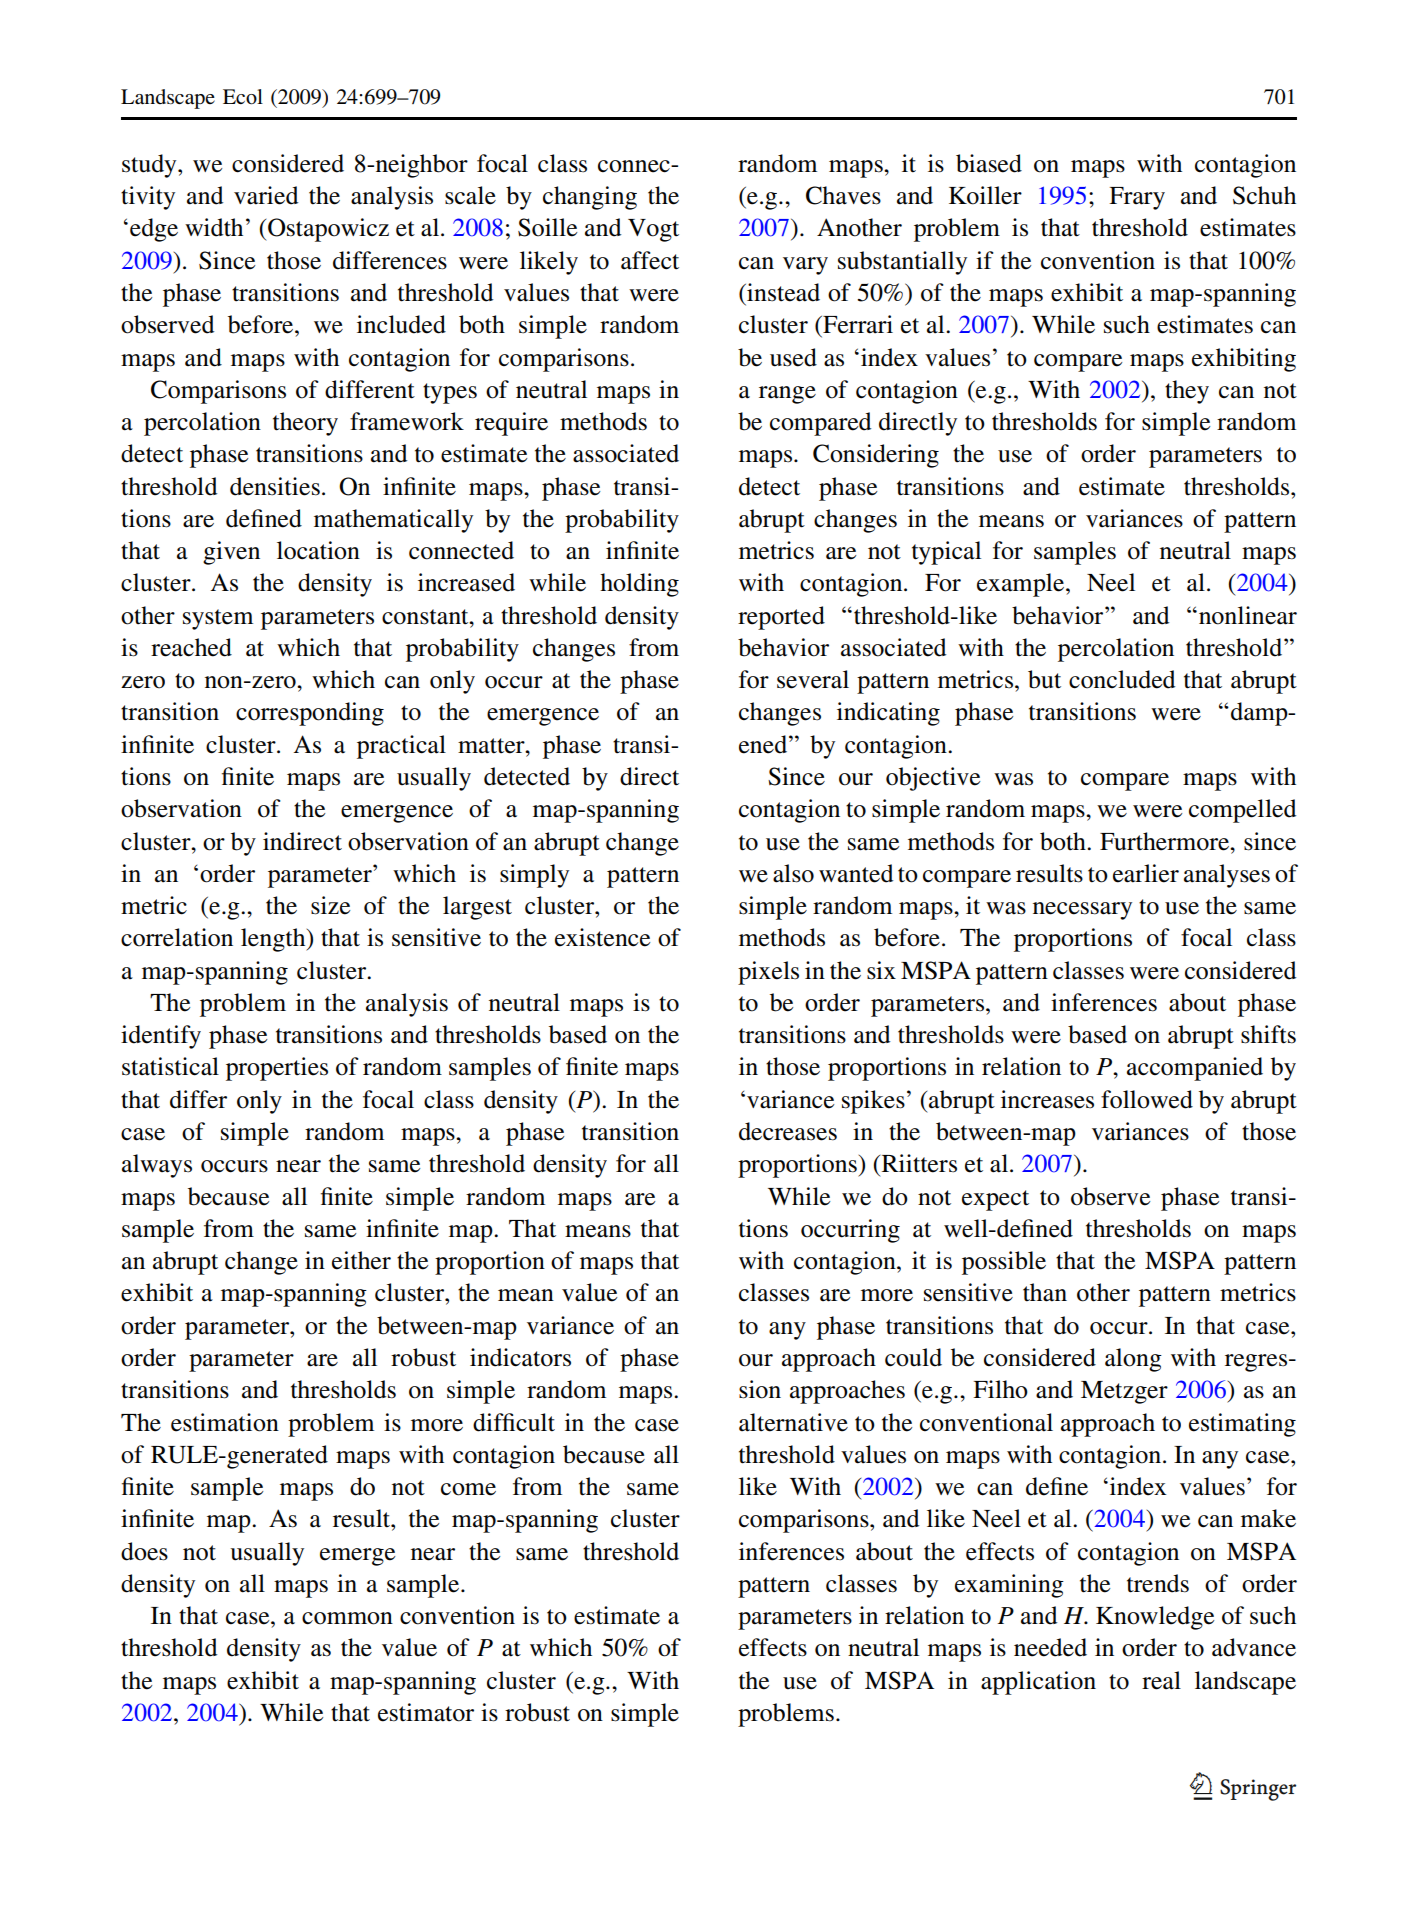 The image size is (1418, 1910). Describe the element at coordinates (989, 163) in the screenshot. I see `biased` at that location.
